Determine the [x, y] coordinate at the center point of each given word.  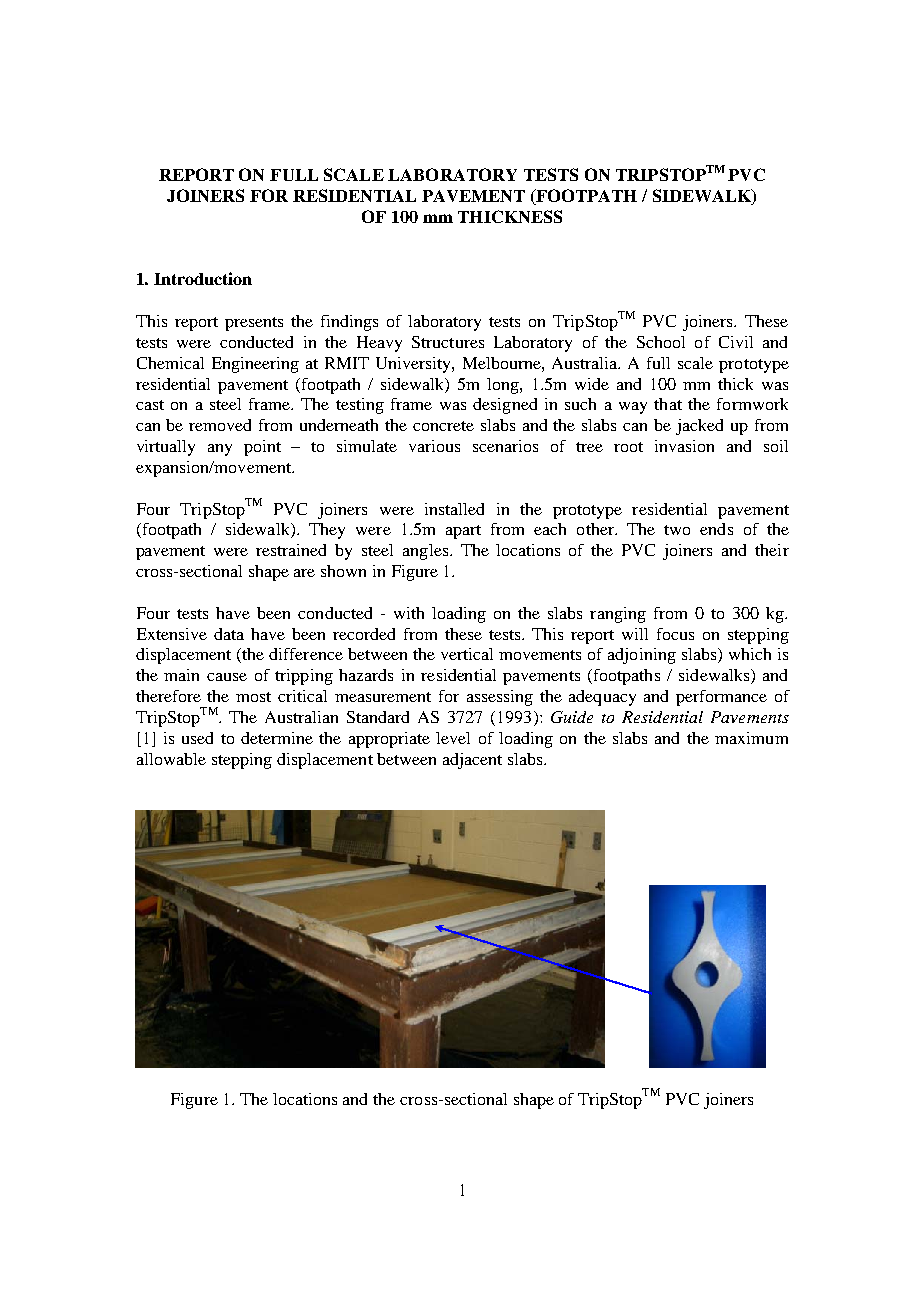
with [409, 613]
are [304, 573]
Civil [736, 342]
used [197, 738]
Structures [448, 342]
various [434, 446]
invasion [684, 446]
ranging [618, 615]
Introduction [203, 278]
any [220, 450]
